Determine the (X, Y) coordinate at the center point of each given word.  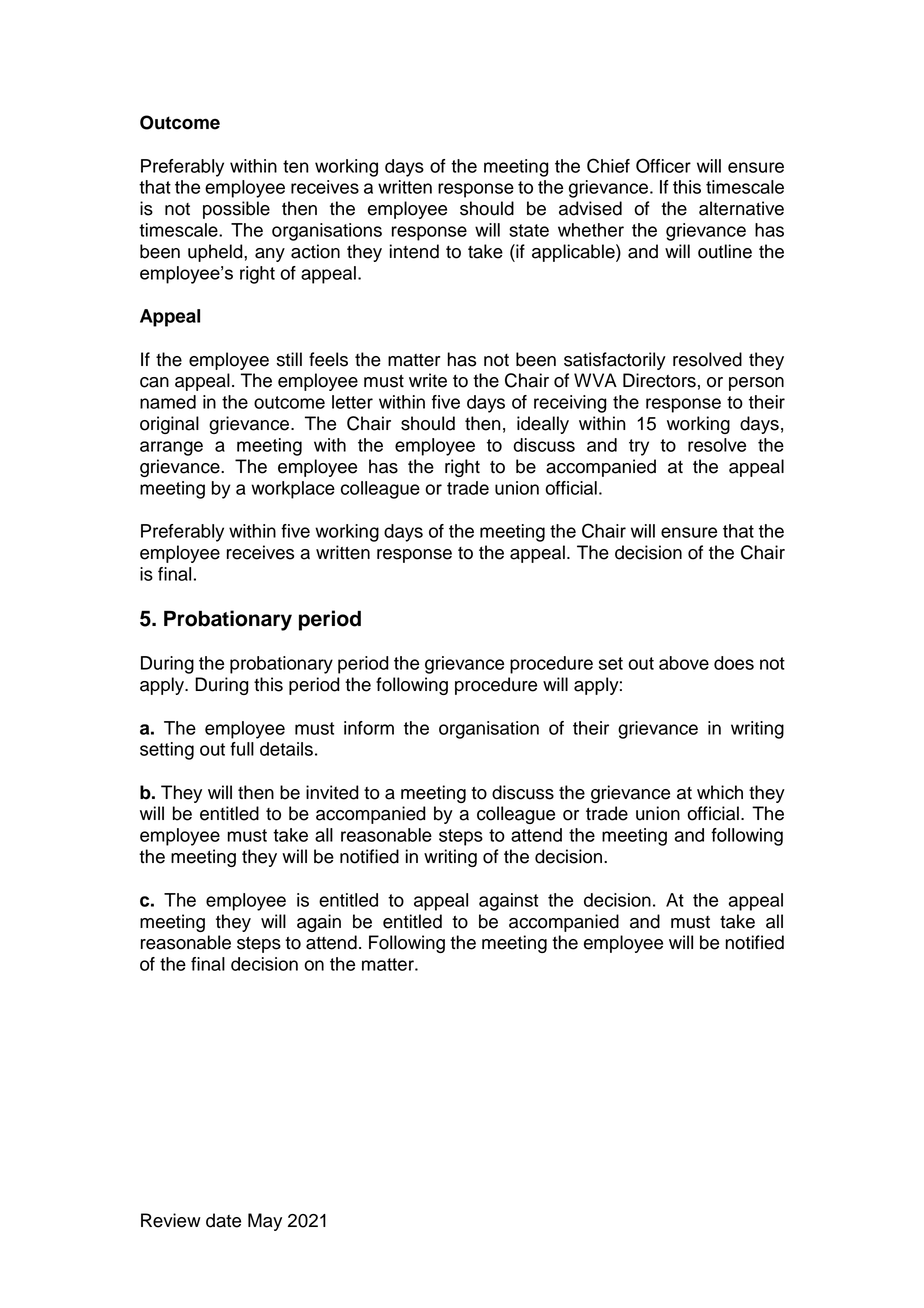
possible (236, 210)
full (242, 749)
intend (414, 251)
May (265, 1222)
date (223, 1220)
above (684, 663)
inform (369, 728)
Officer (663, 165)
